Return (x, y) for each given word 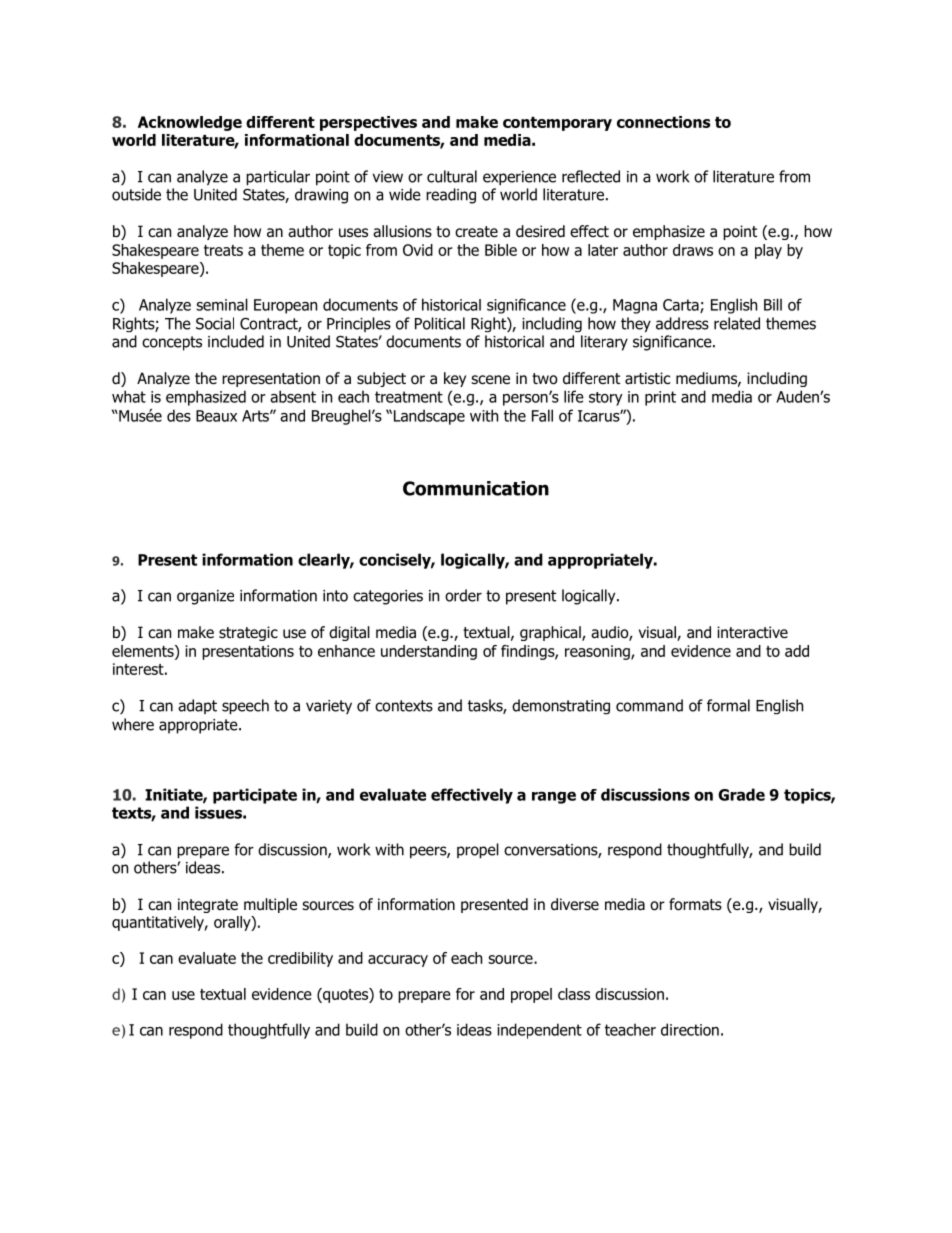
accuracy (398, 961)
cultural (452, 176)
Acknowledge (190, 123)
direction (690, 1029)
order (463, 595)
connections (663, 122)
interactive (752, 632)
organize (205, 597)
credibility (300, 959)
